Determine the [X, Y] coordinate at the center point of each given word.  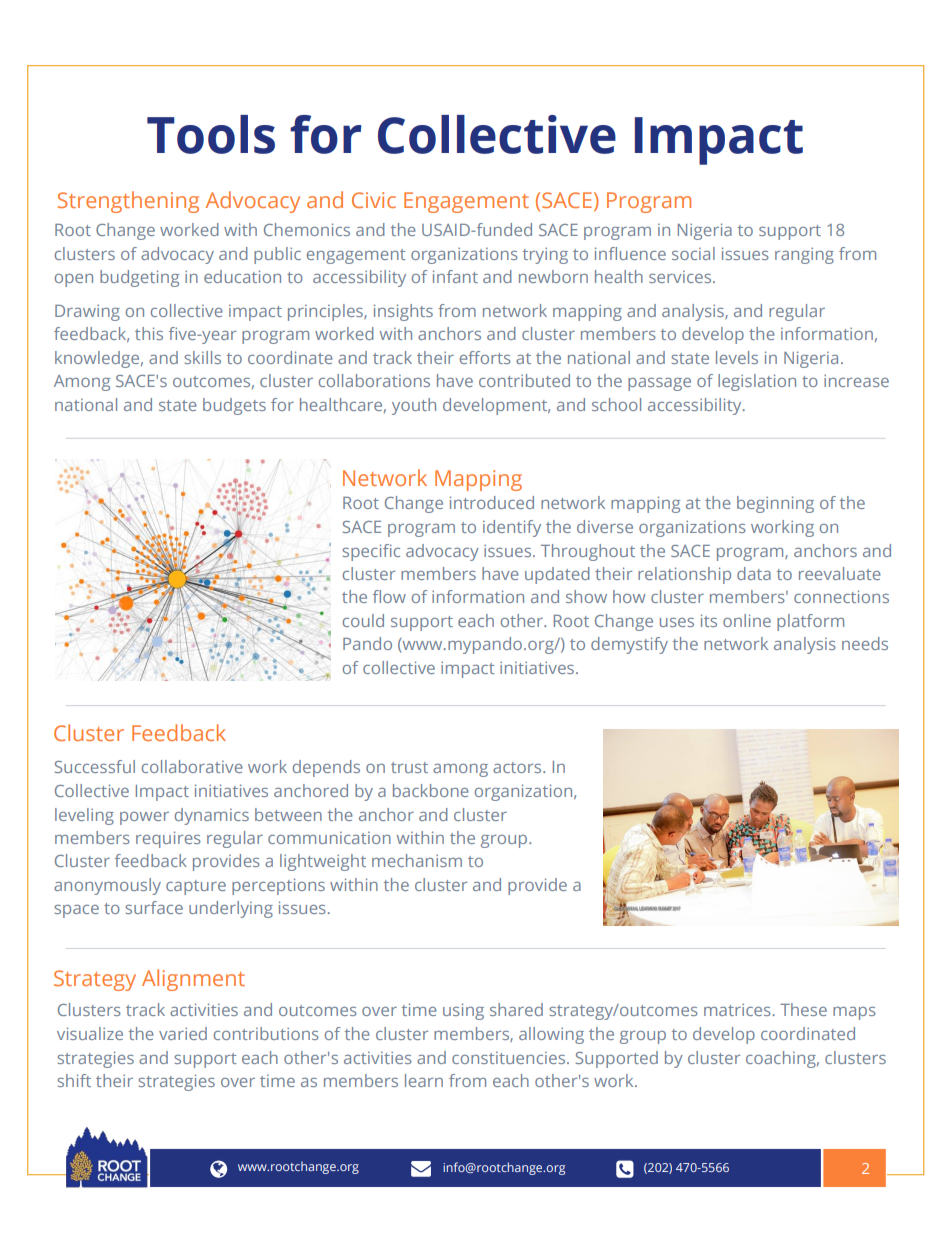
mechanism [417, 860]
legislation [757, 382]
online [747, 620]
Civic [374, 200]
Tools [211, 134]
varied [183, 1033]
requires [168, 839]
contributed [524, 380]
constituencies [510, 1058]
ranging [804, 255]
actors [518, 767]
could [363, 620]
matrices [737, 1009]
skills [203, 357]
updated [557, 575]
